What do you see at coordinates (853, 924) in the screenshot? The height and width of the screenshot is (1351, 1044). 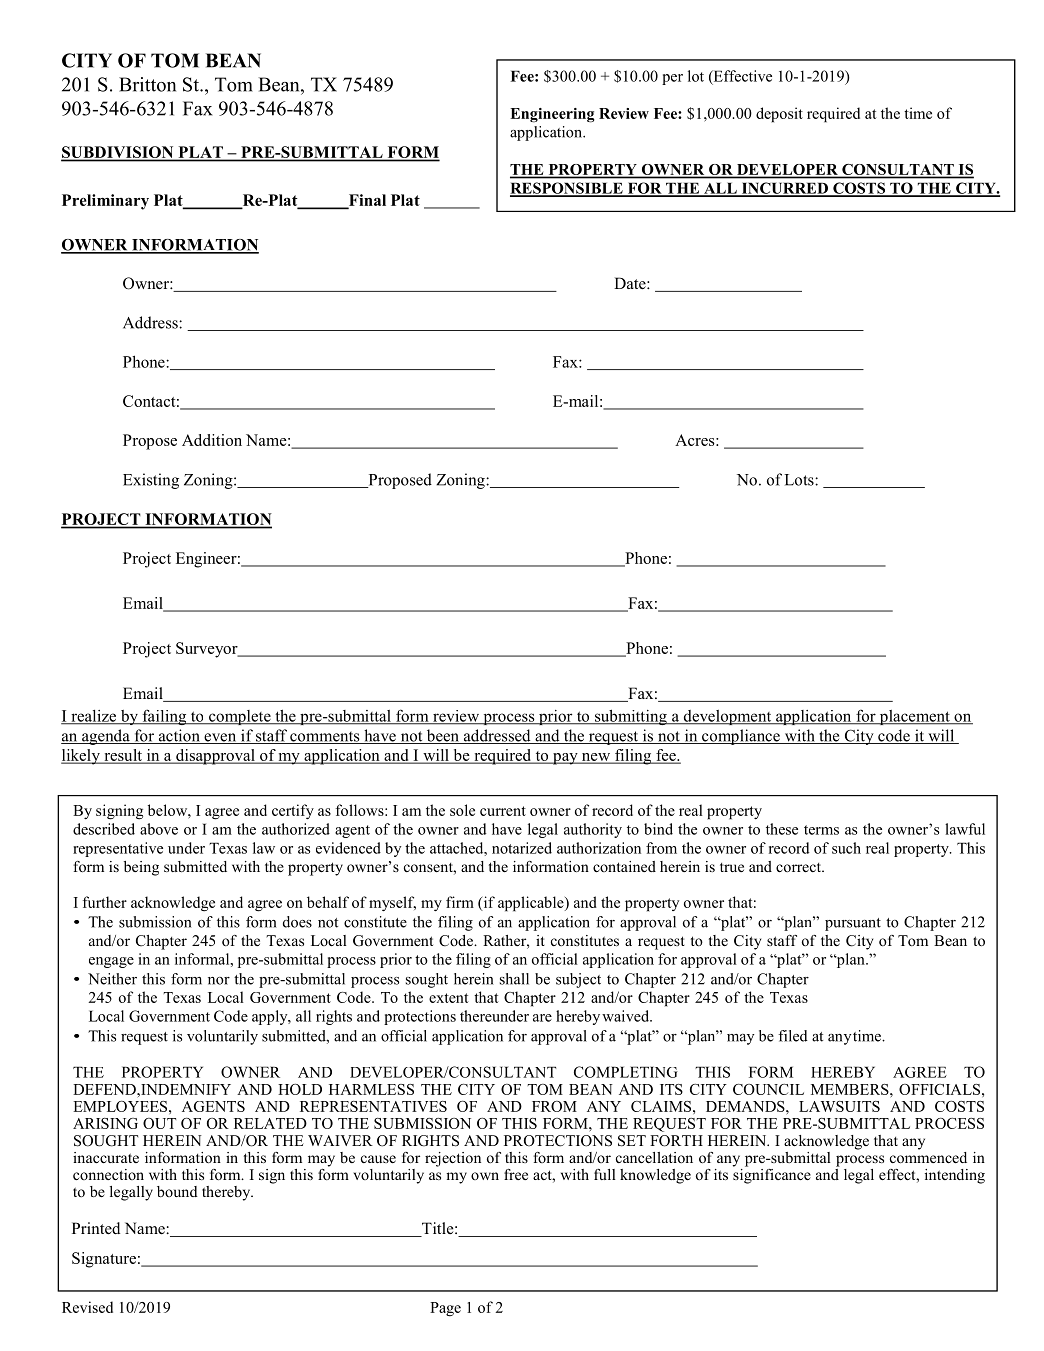 I see `pursuant` at bounding box center [853, 924].
